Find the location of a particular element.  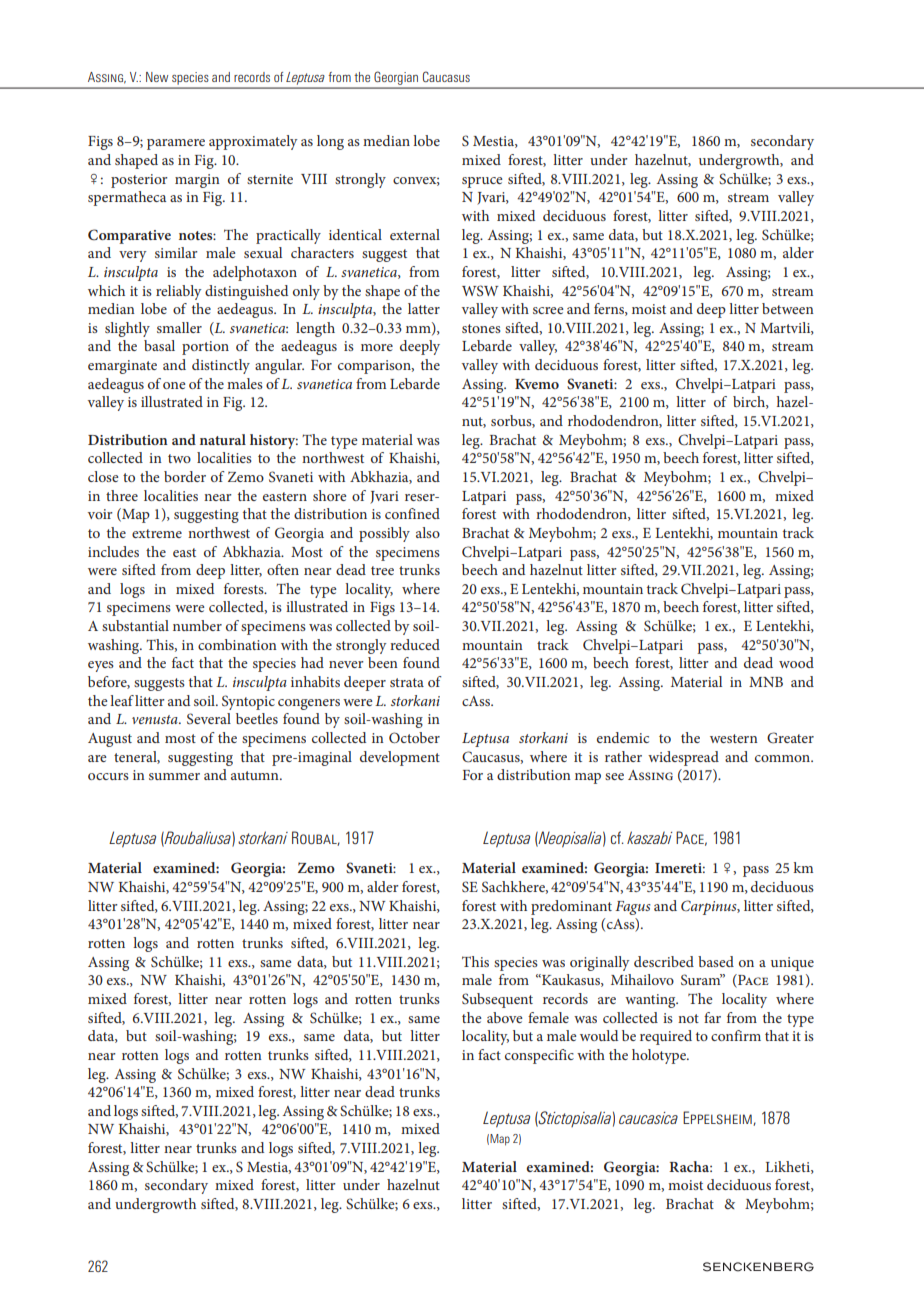

western is located at coordinates (734, 738).
